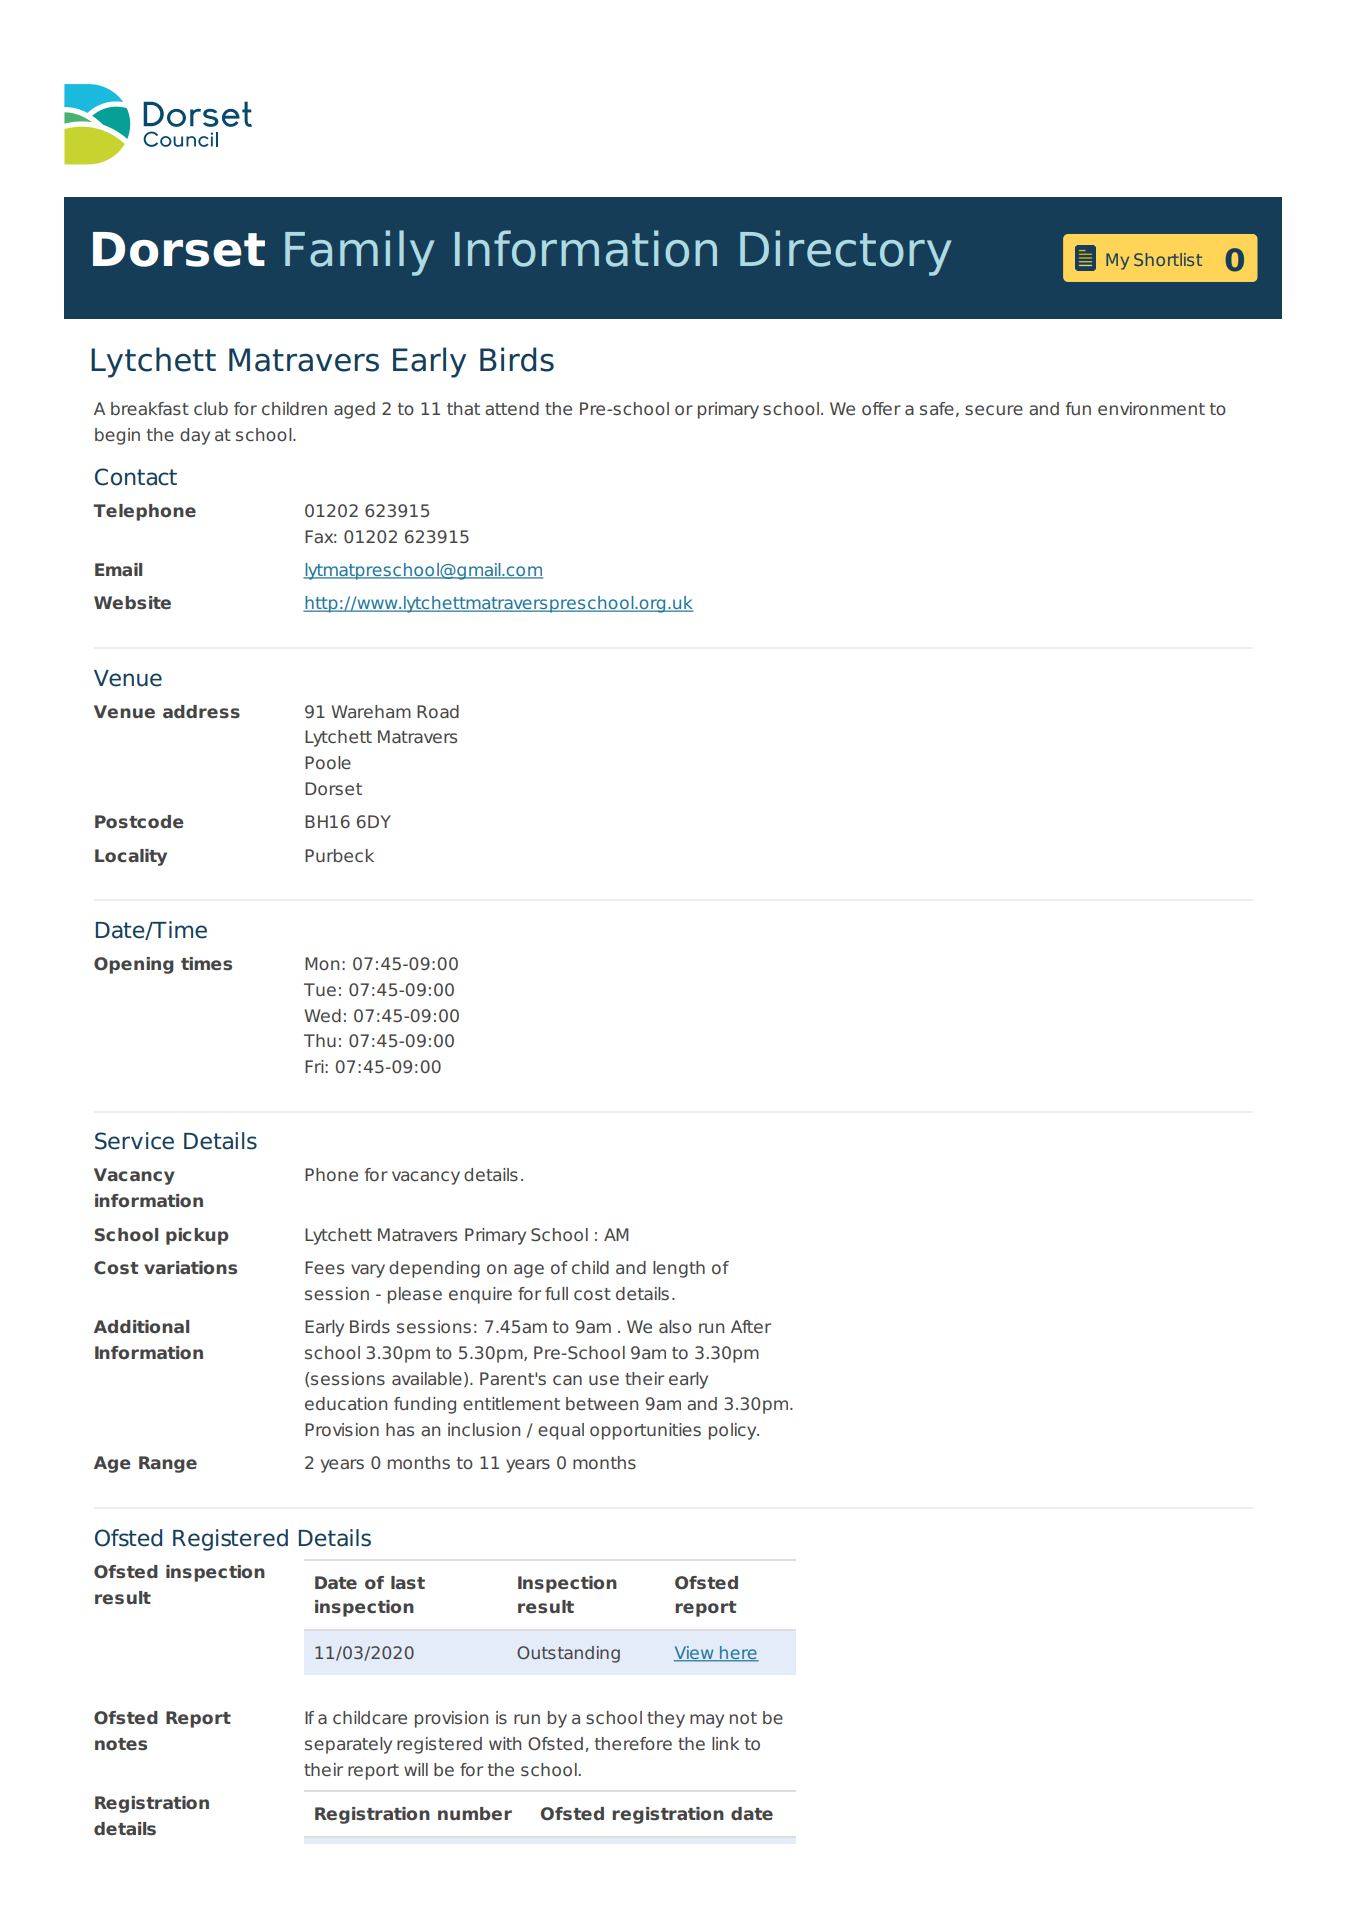  Describe the element at coordinates (1168, 259) in the screenshot. I see `Shortlist` at that location.
